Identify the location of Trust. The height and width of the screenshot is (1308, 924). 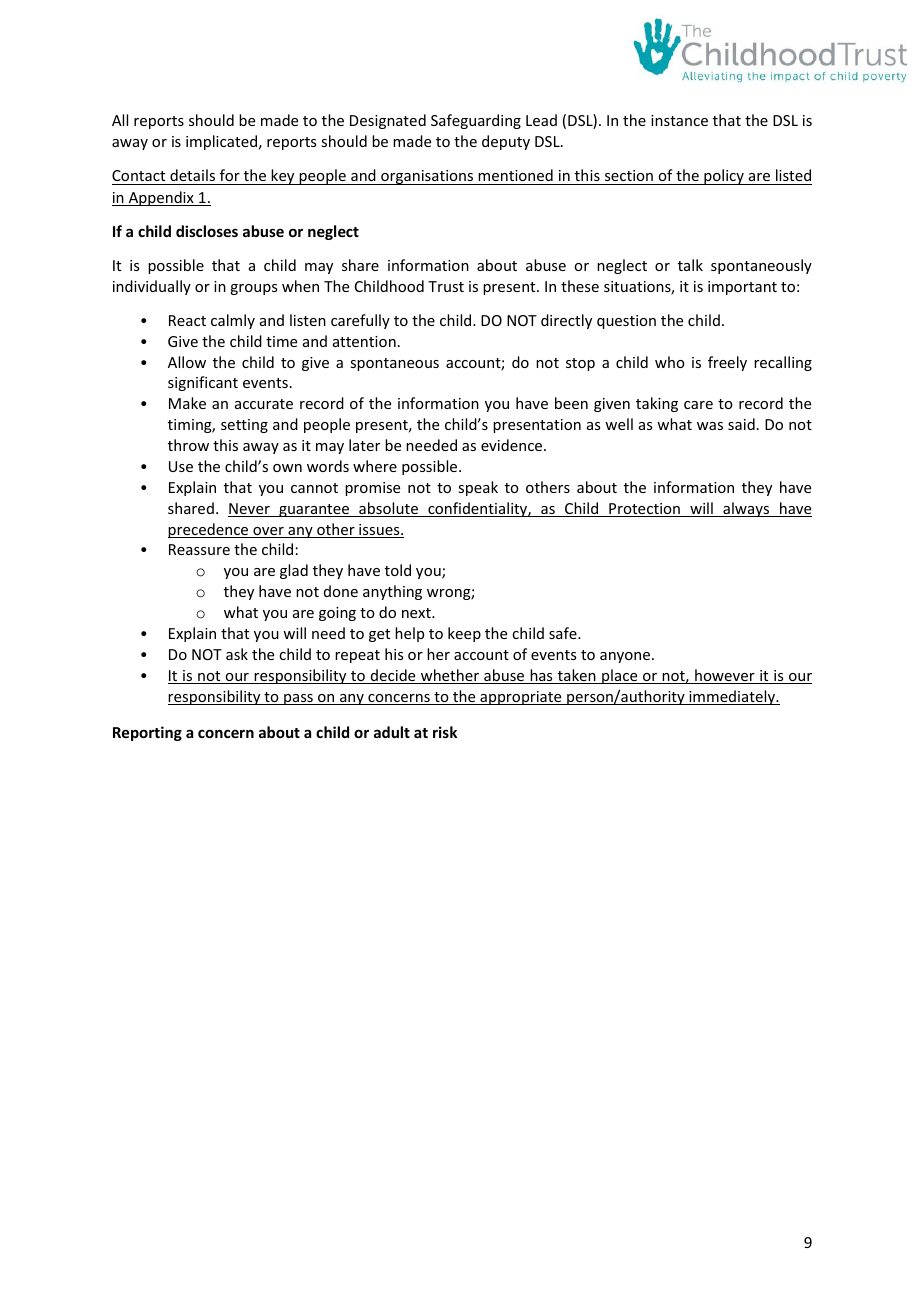
(446, 286).
